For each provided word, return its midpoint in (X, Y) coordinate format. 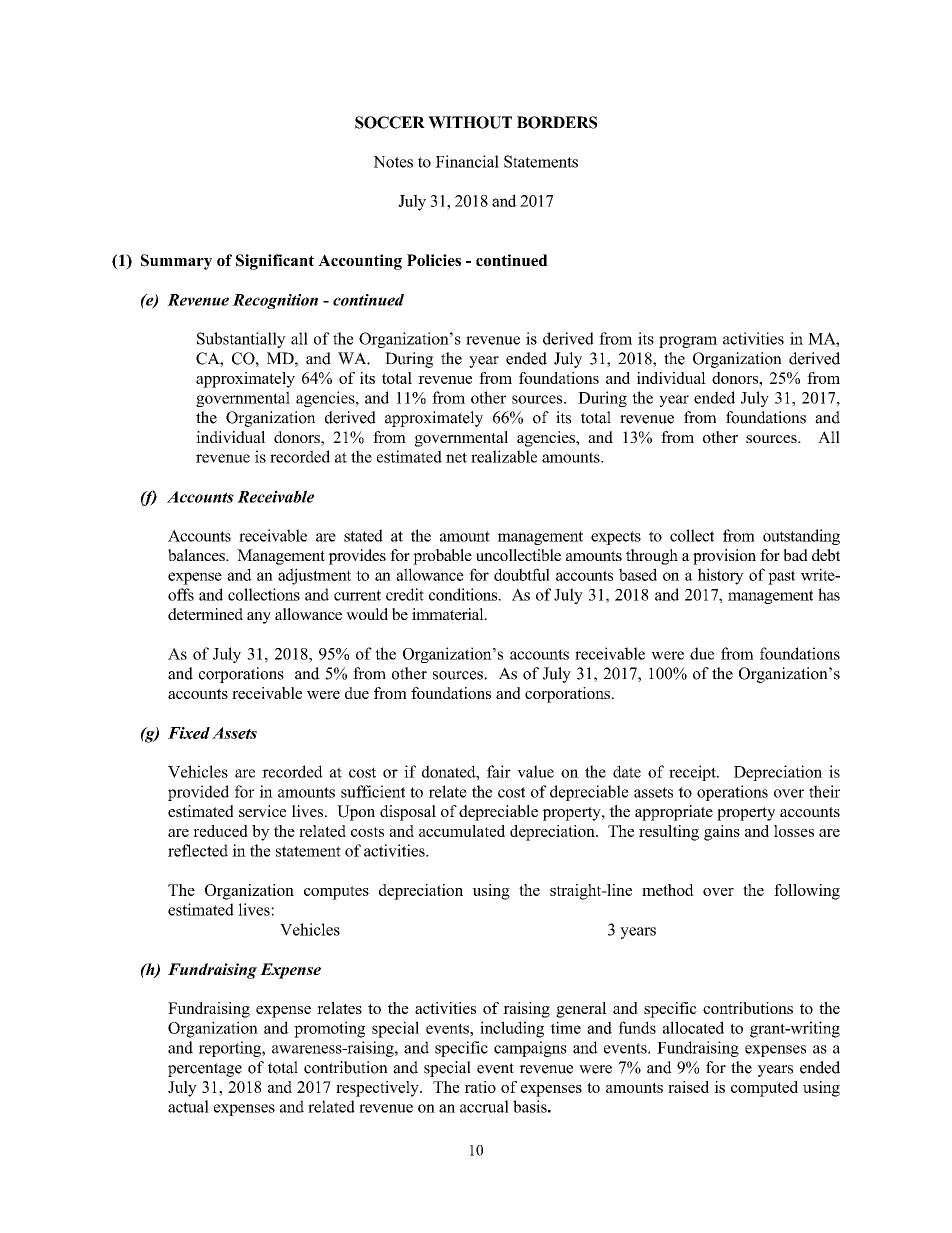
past (782, 577)
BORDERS (557, 122)
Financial (467, 161)
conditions (464, 594)
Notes (393, 162)
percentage (205, 1070)
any (259, 618)
